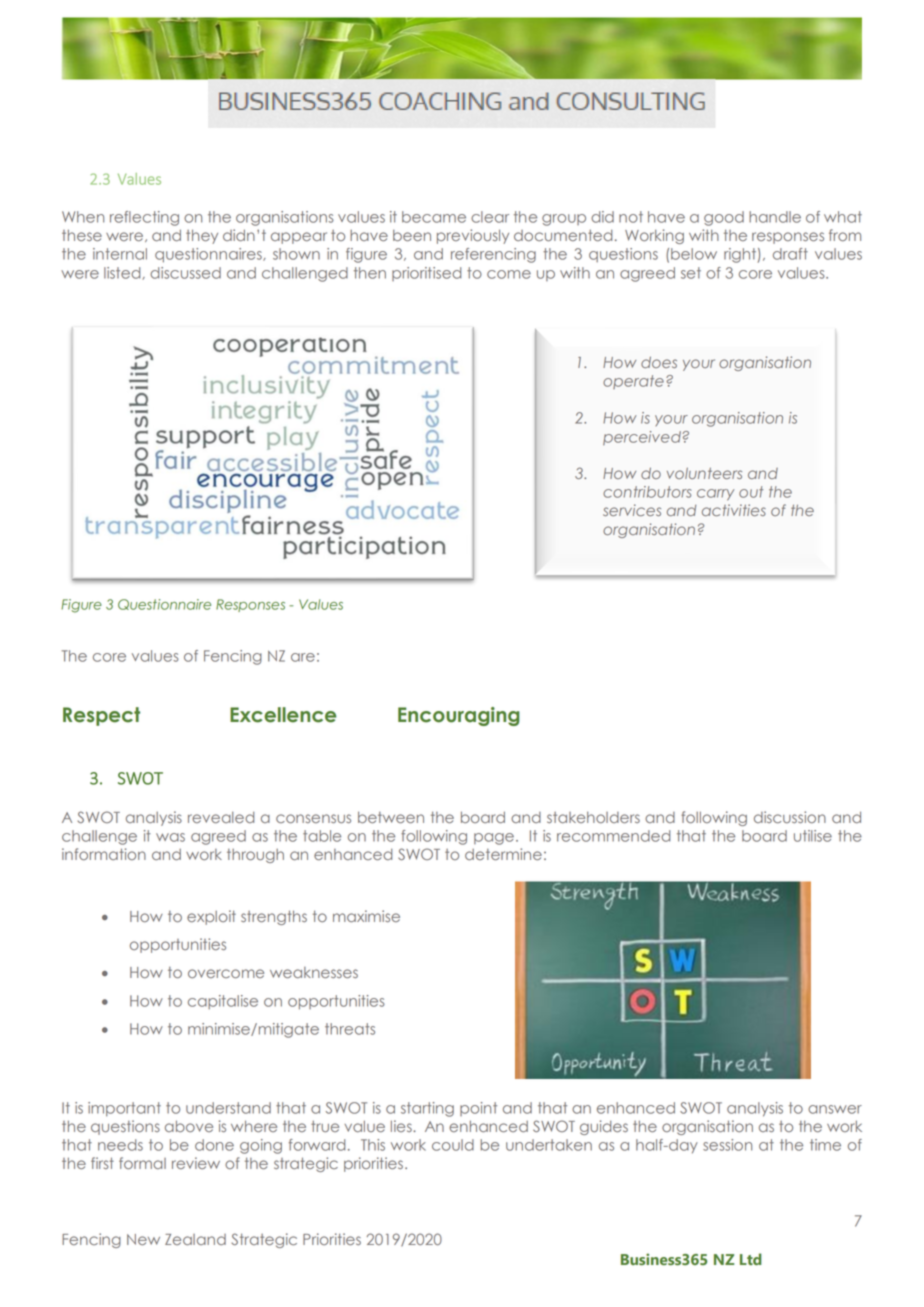  Describe the element at coordinates (101, 716) in the page. I see `Respect` at that location.
